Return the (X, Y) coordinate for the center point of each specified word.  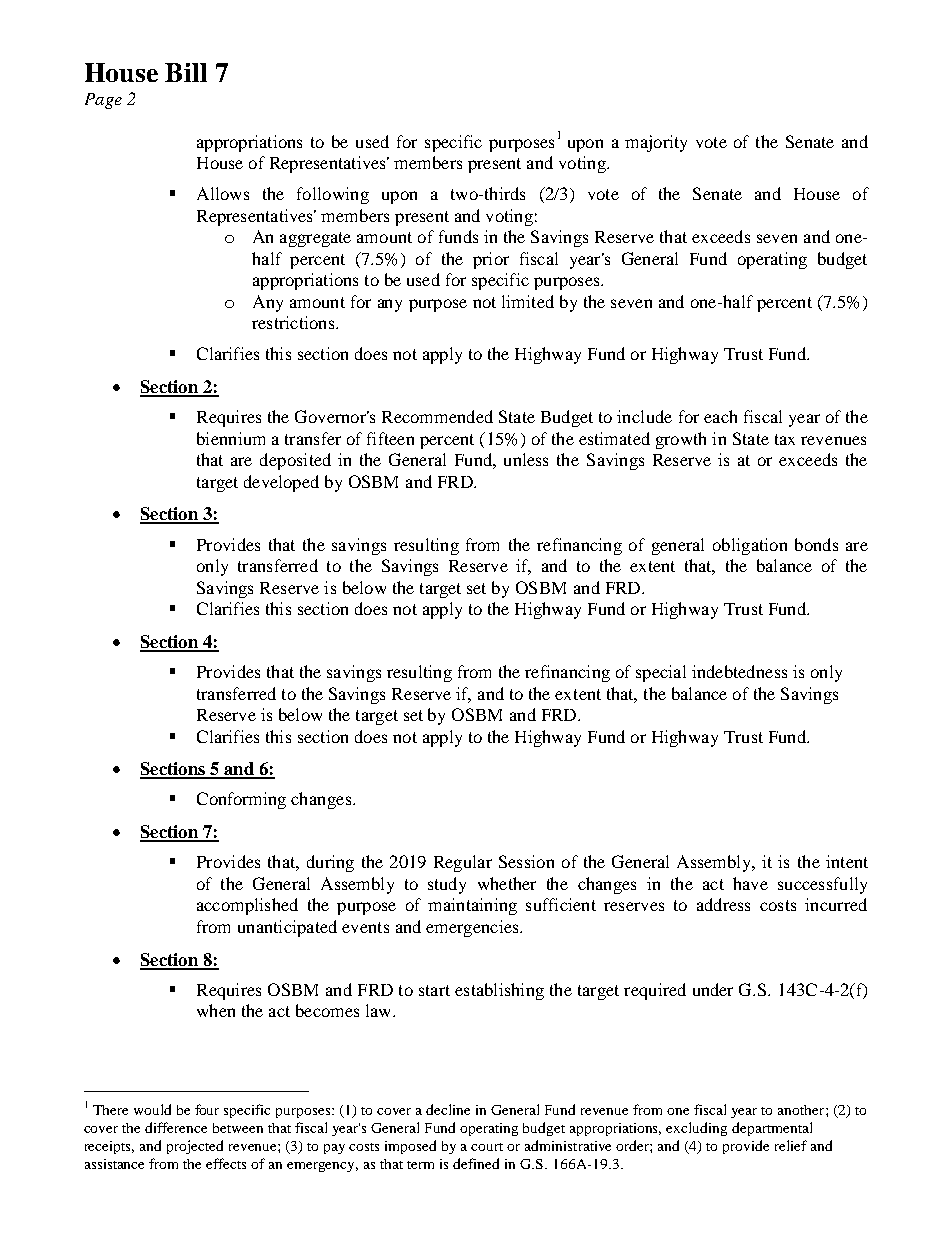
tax (785, 439)
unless (526, 459)
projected (195, 1147)
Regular (463, 863)
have (750, 883)
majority (656, 143)
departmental (772, 1129)
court (487, 1147)
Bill (186, 72)
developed (281, 483)
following (333, 195)
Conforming (241, 800)
